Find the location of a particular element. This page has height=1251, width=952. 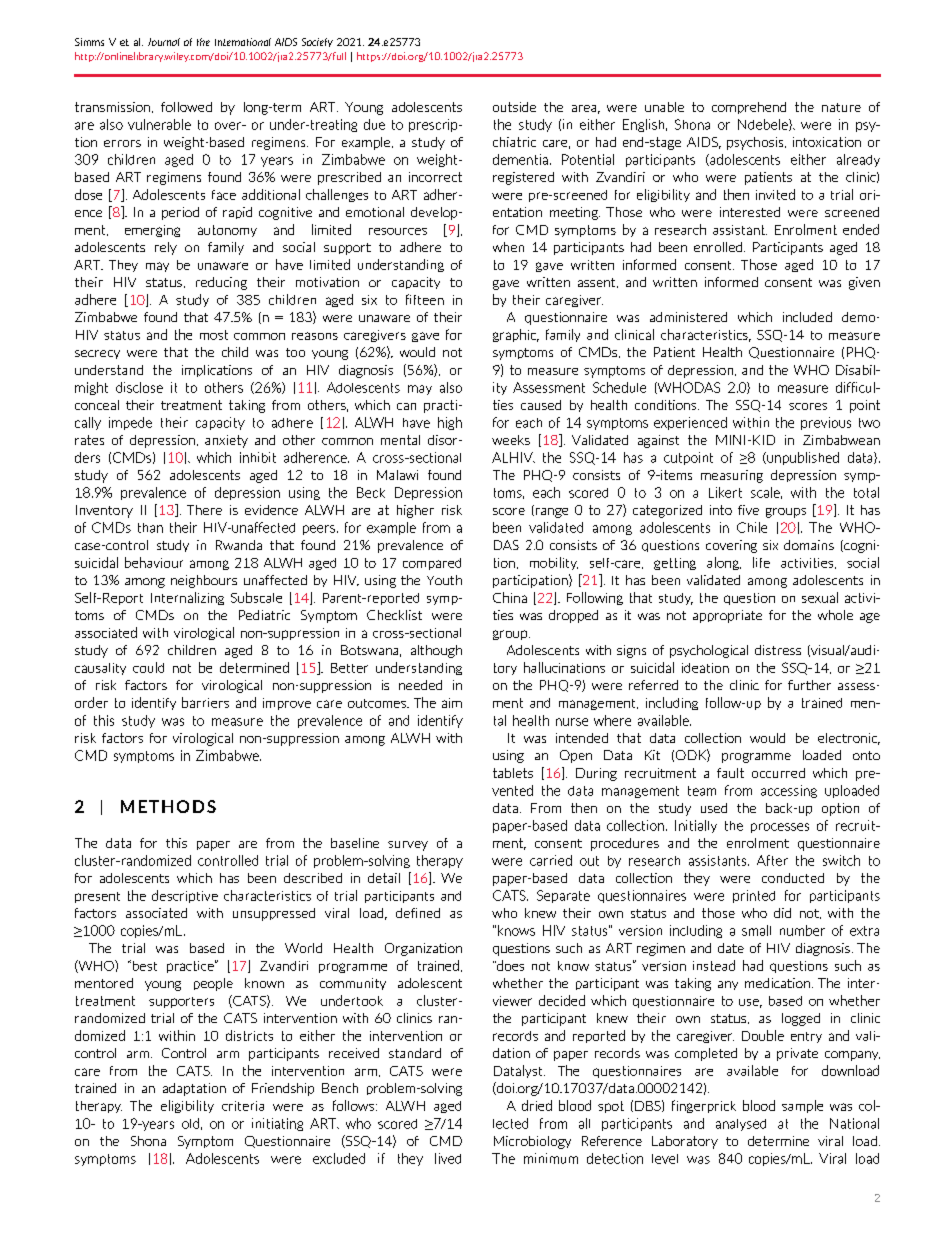

Journal is located at coordinates (164, 42).
